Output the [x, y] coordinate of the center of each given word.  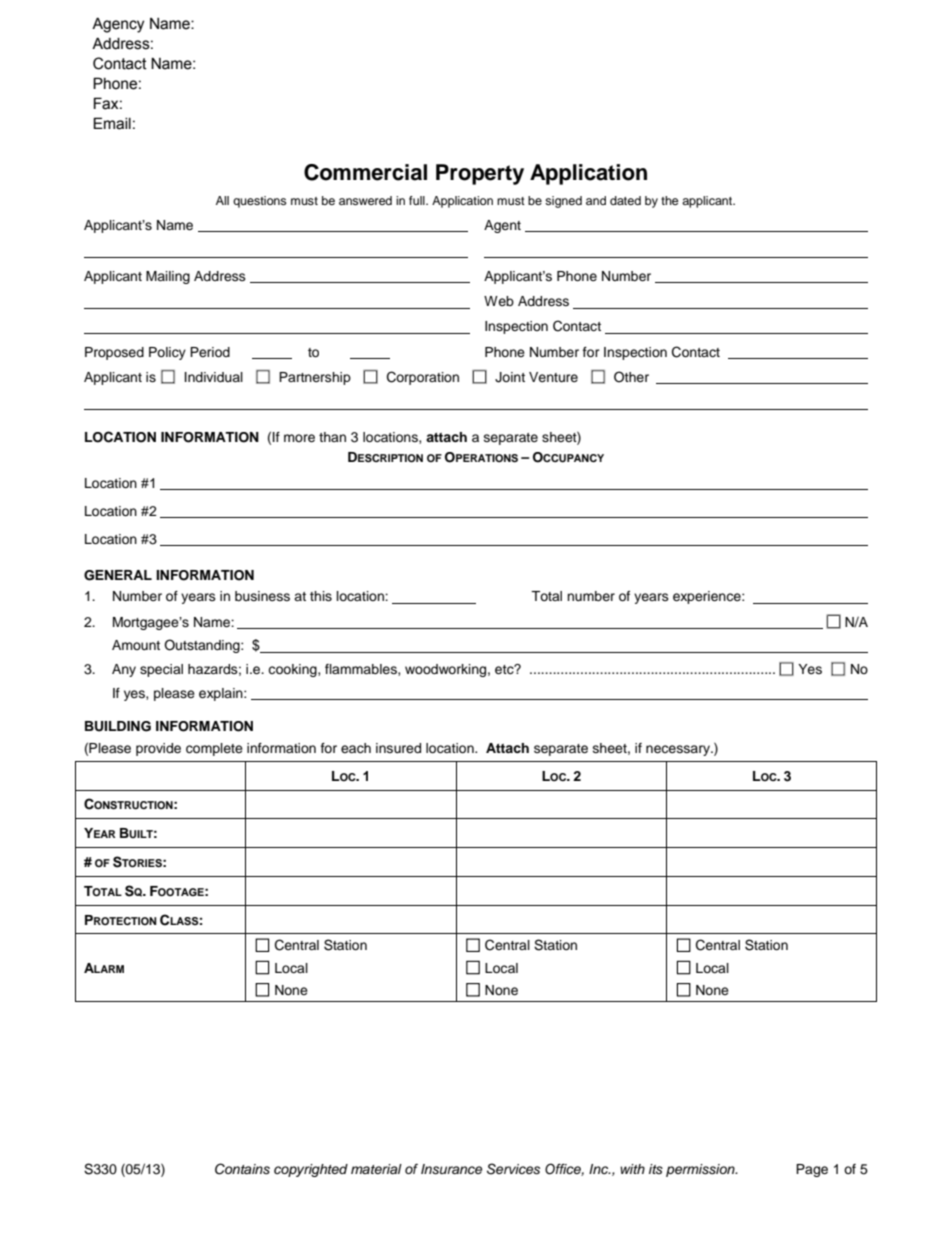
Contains [242, 1169]
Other [631, 377]
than [332, 437]
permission [701, 1170]
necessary [679, 750]
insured [398, 748]
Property [480, 174]
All [222, 200]
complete [214, 749]
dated [625, 200]
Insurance [452, 1169]
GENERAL [118, 575]
